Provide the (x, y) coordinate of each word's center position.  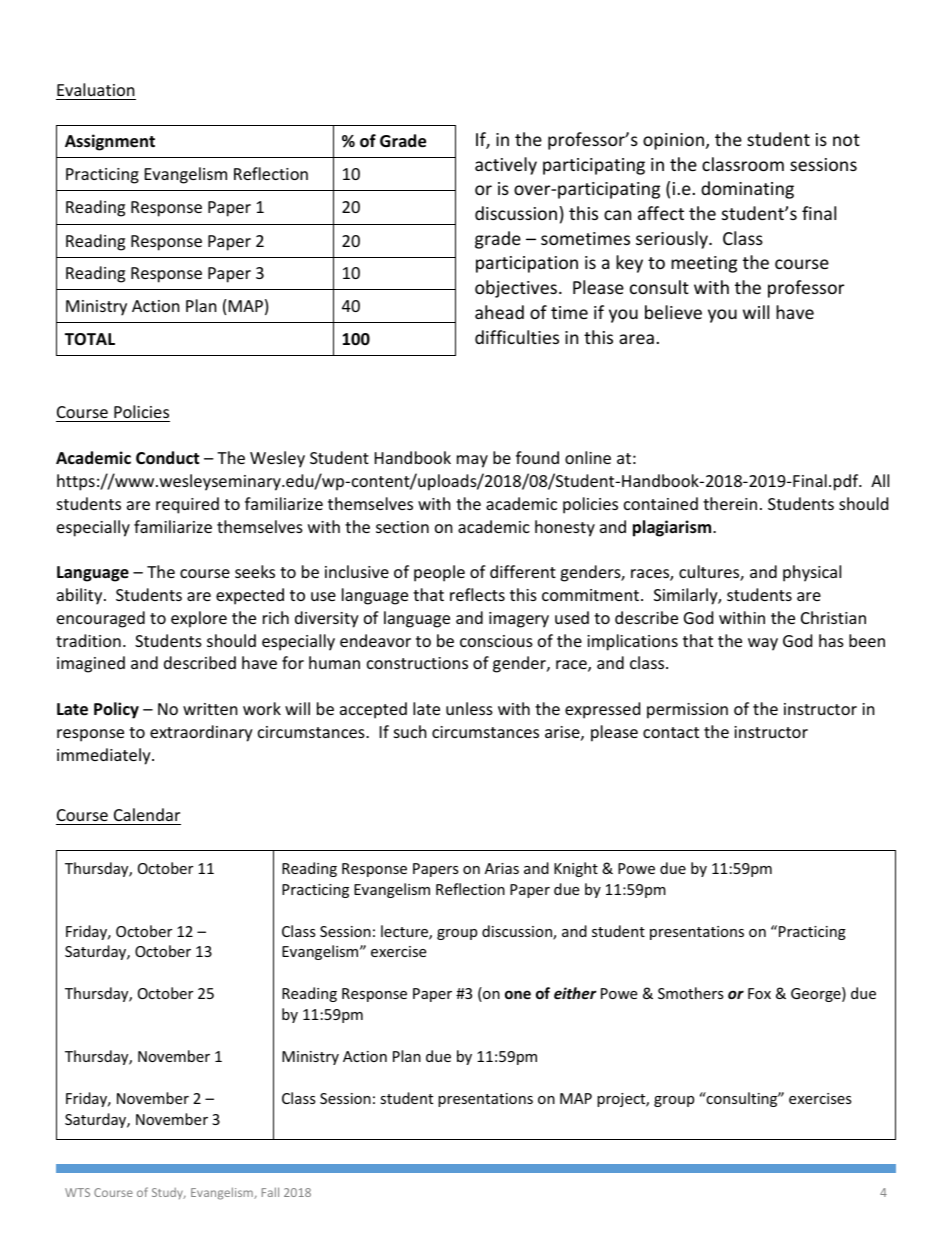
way (763, 644)
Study (168, 1193)
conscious (496, 641)
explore (199, 619)
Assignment (110, 142)
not (846, 140)
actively (506, 166)
